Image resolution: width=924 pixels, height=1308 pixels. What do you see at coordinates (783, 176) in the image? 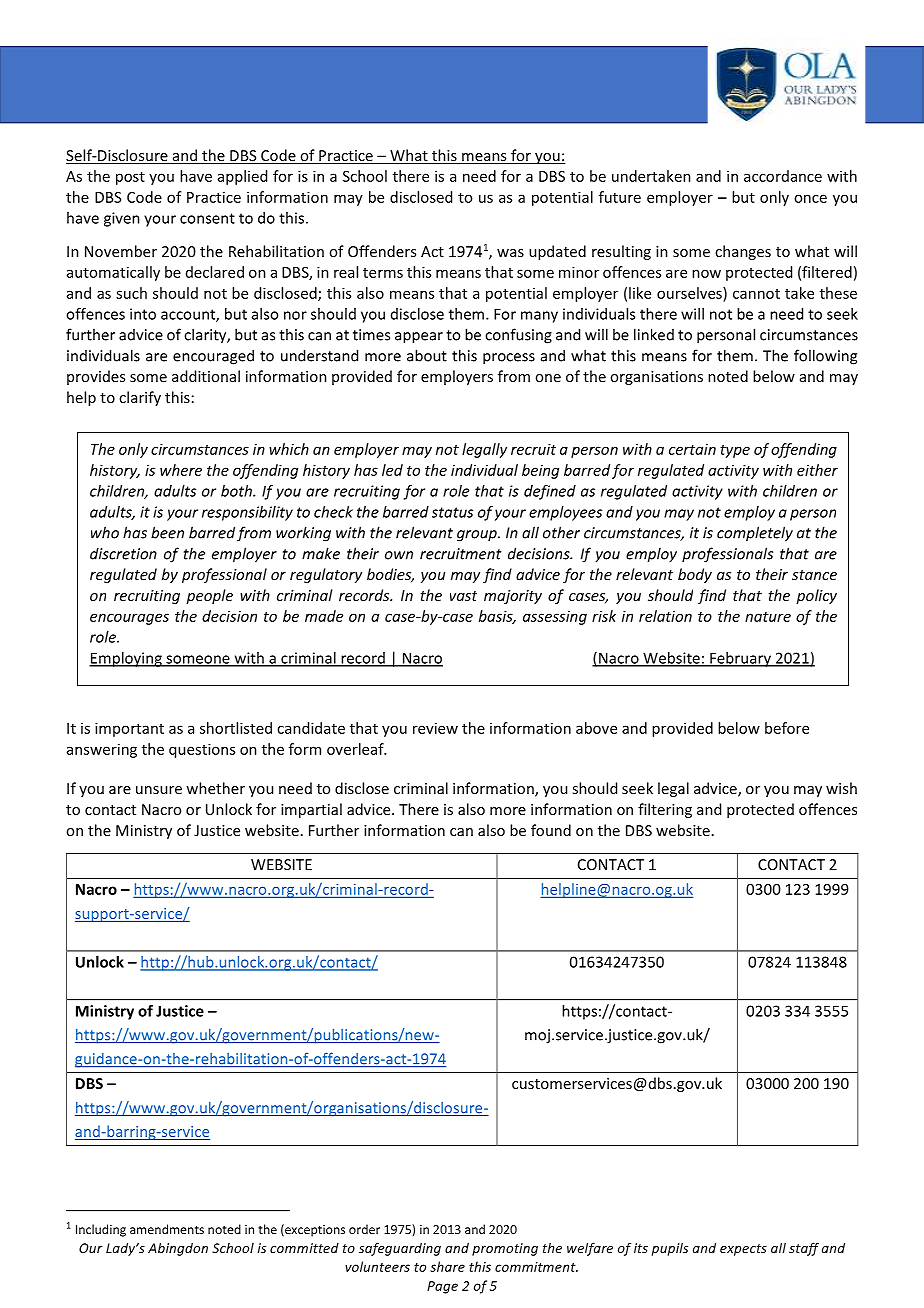
I see `accordance` at bounding box center [783, 176].
